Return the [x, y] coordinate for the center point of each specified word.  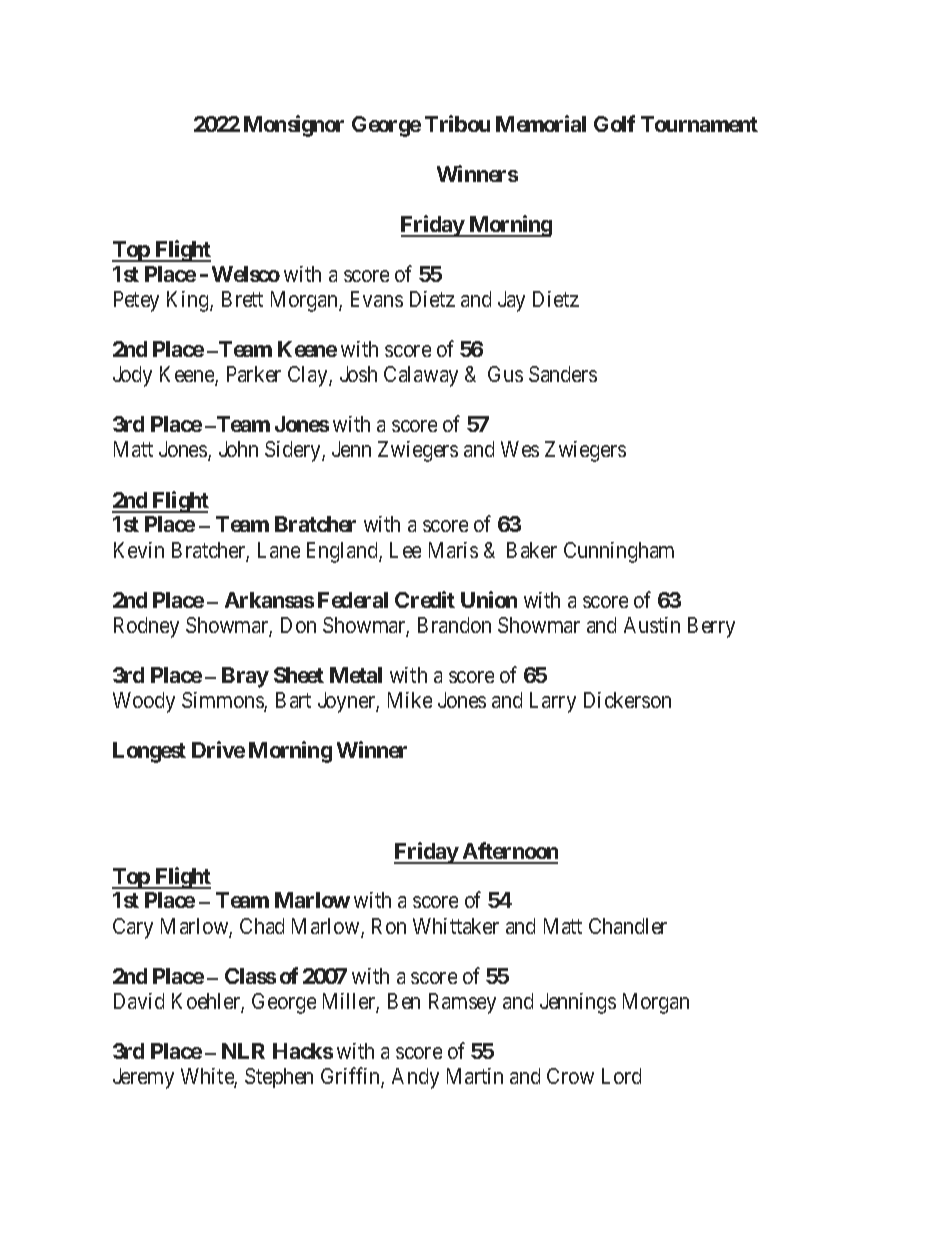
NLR [243, 1051]
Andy [415, 1078]
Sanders [563, 374]
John [238, 449]
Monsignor [294, 126]
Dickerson [627, 700]
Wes [520, 449]
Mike [410, 700]
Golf [614, 123]
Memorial [541, 123]
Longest [149, 752]
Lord [621, 1076]
